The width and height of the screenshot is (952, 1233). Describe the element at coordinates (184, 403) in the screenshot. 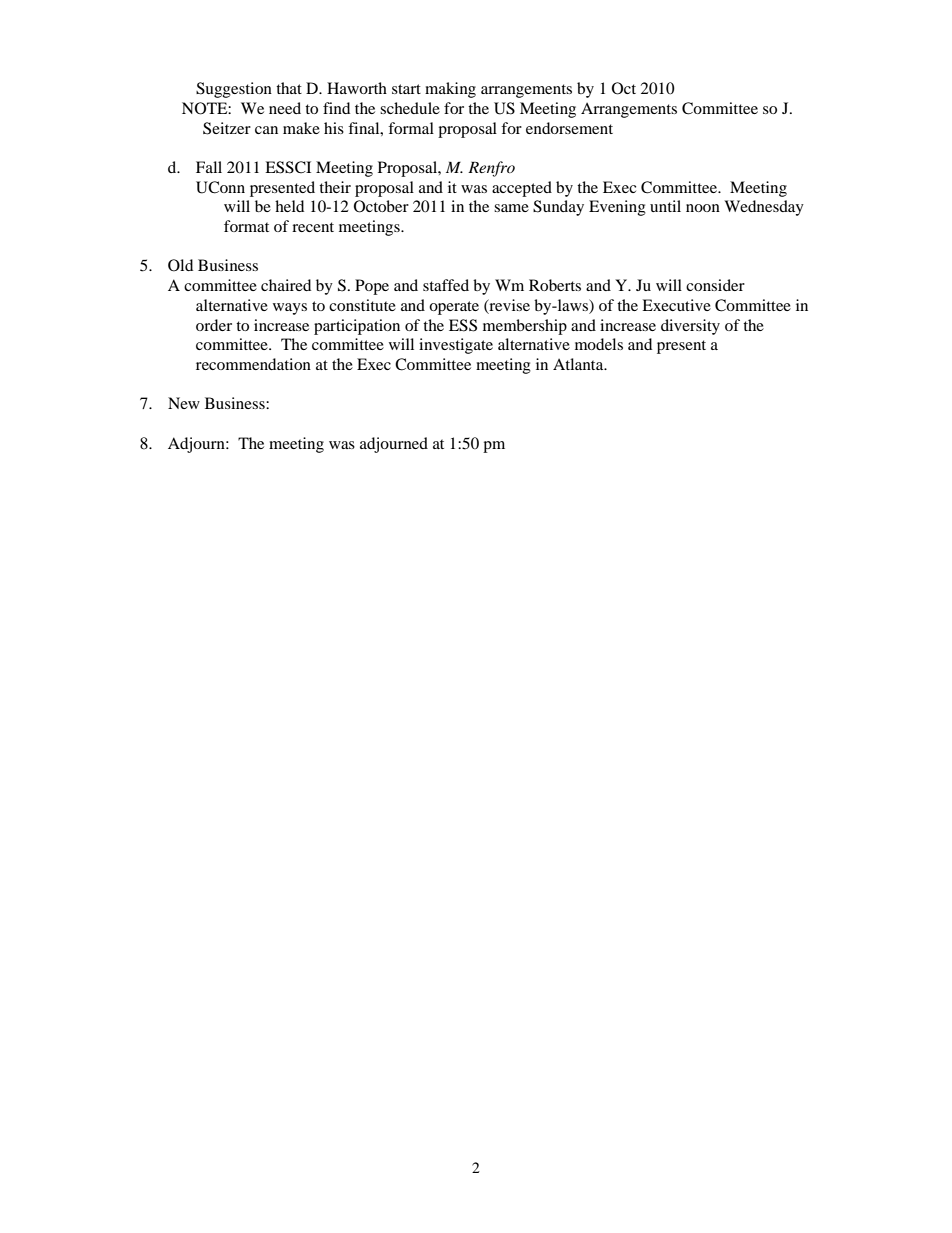

I see `New` at that location.
